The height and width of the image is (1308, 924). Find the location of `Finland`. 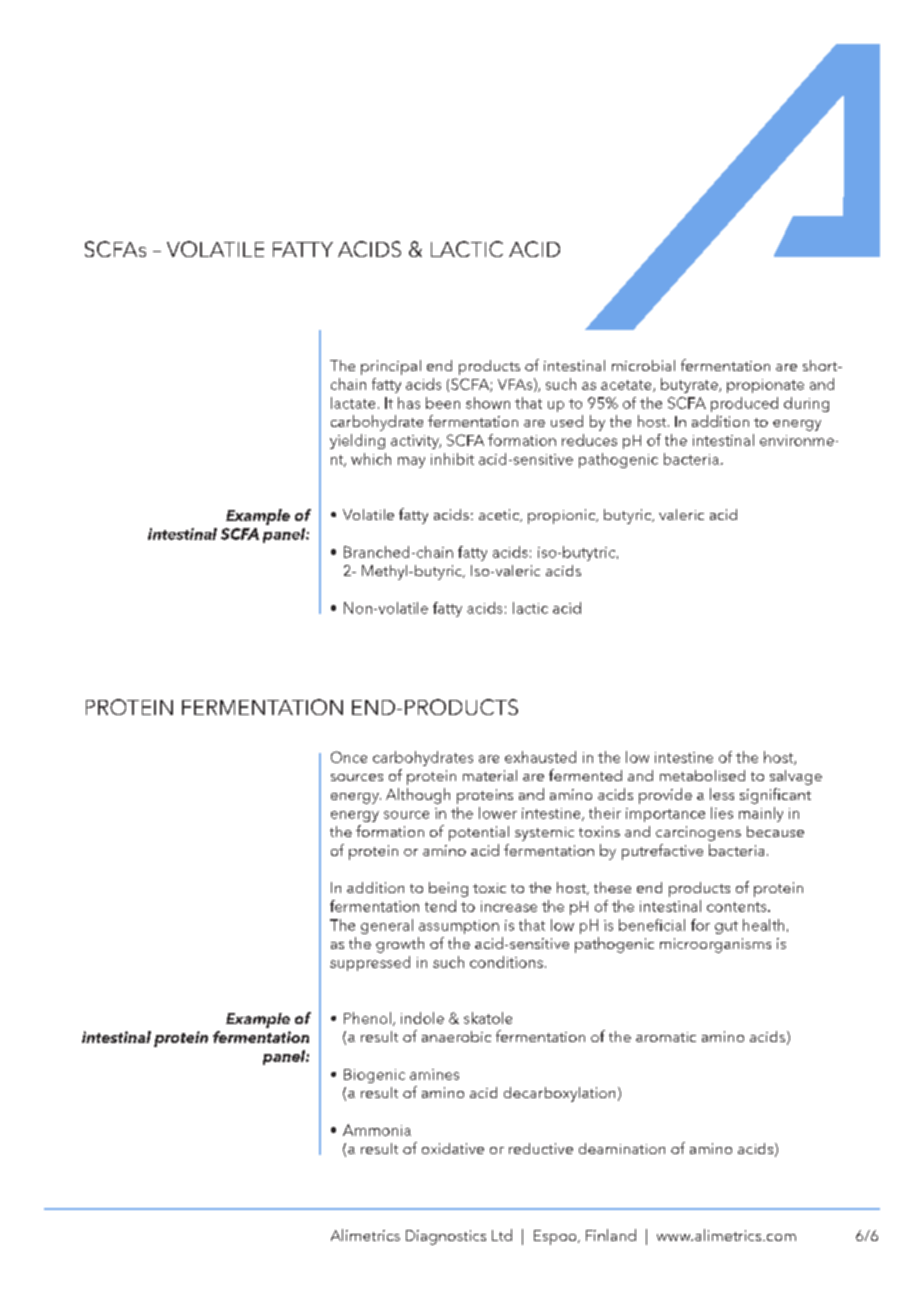

Finland is located at coordinates (611, 1235).
